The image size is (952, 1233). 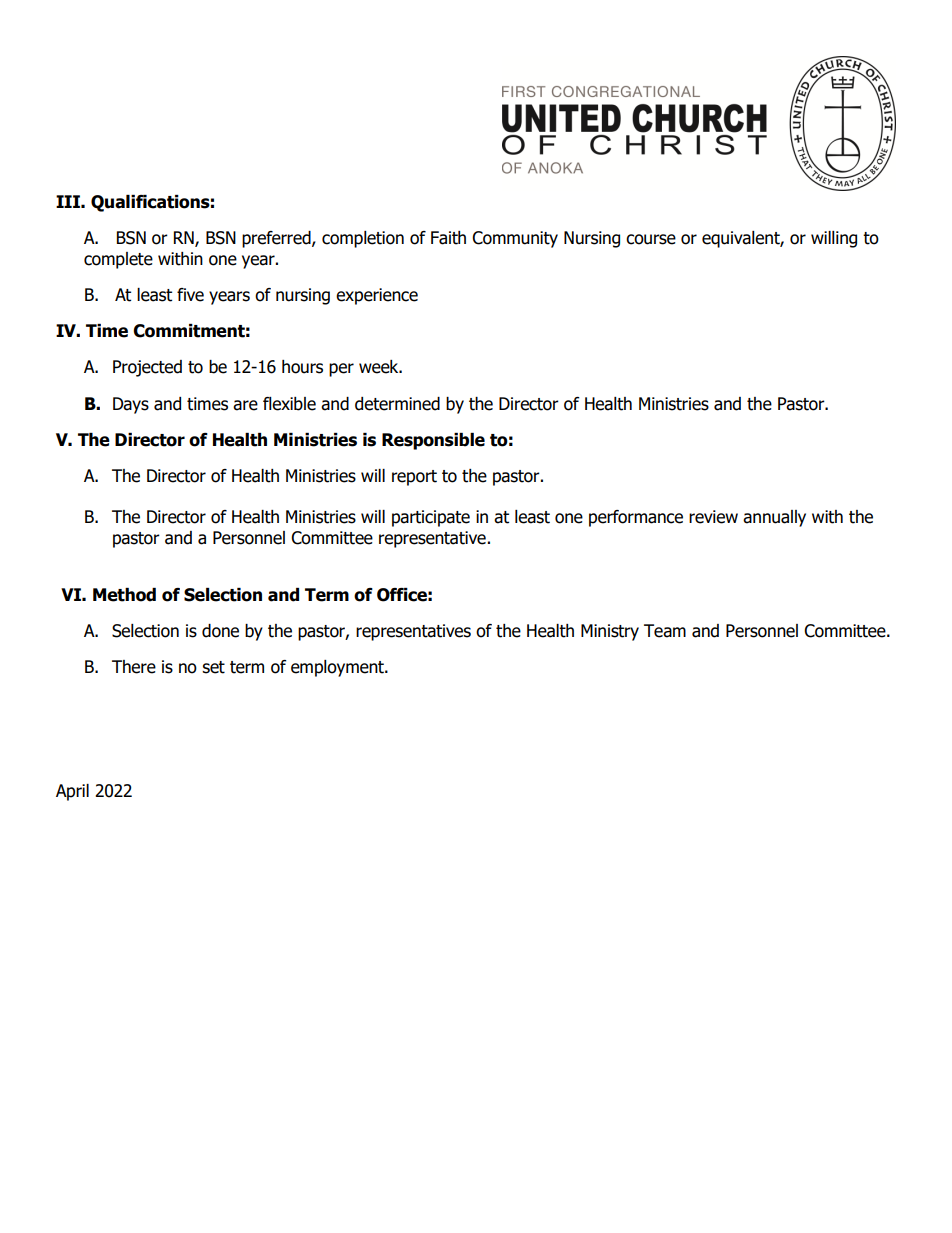 What do you see at coordinates (651, 239) in the page?
I see `course` at bounding box center [651, 239].
